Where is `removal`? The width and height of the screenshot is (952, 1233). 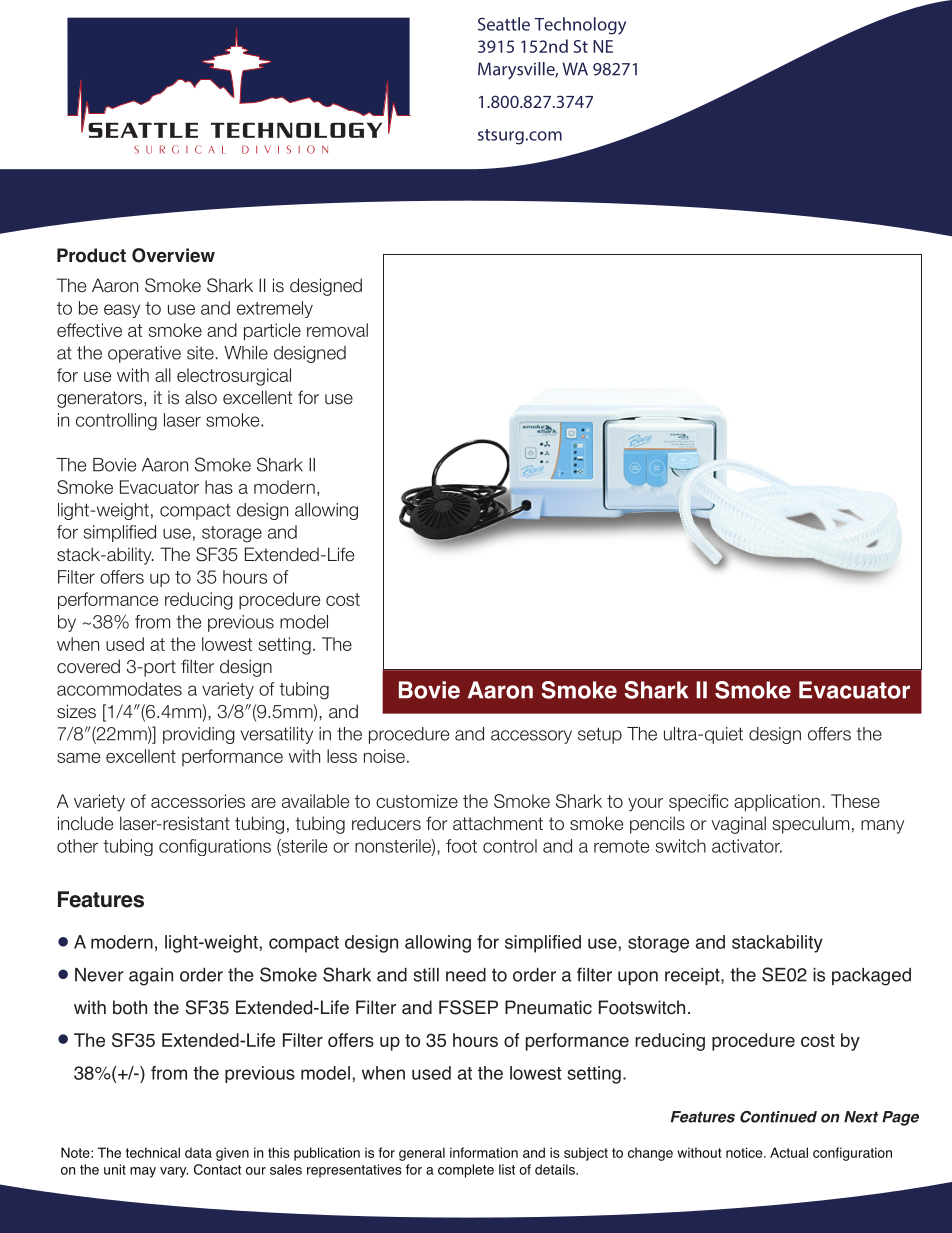
removal is located at coordinates (337, 330).
